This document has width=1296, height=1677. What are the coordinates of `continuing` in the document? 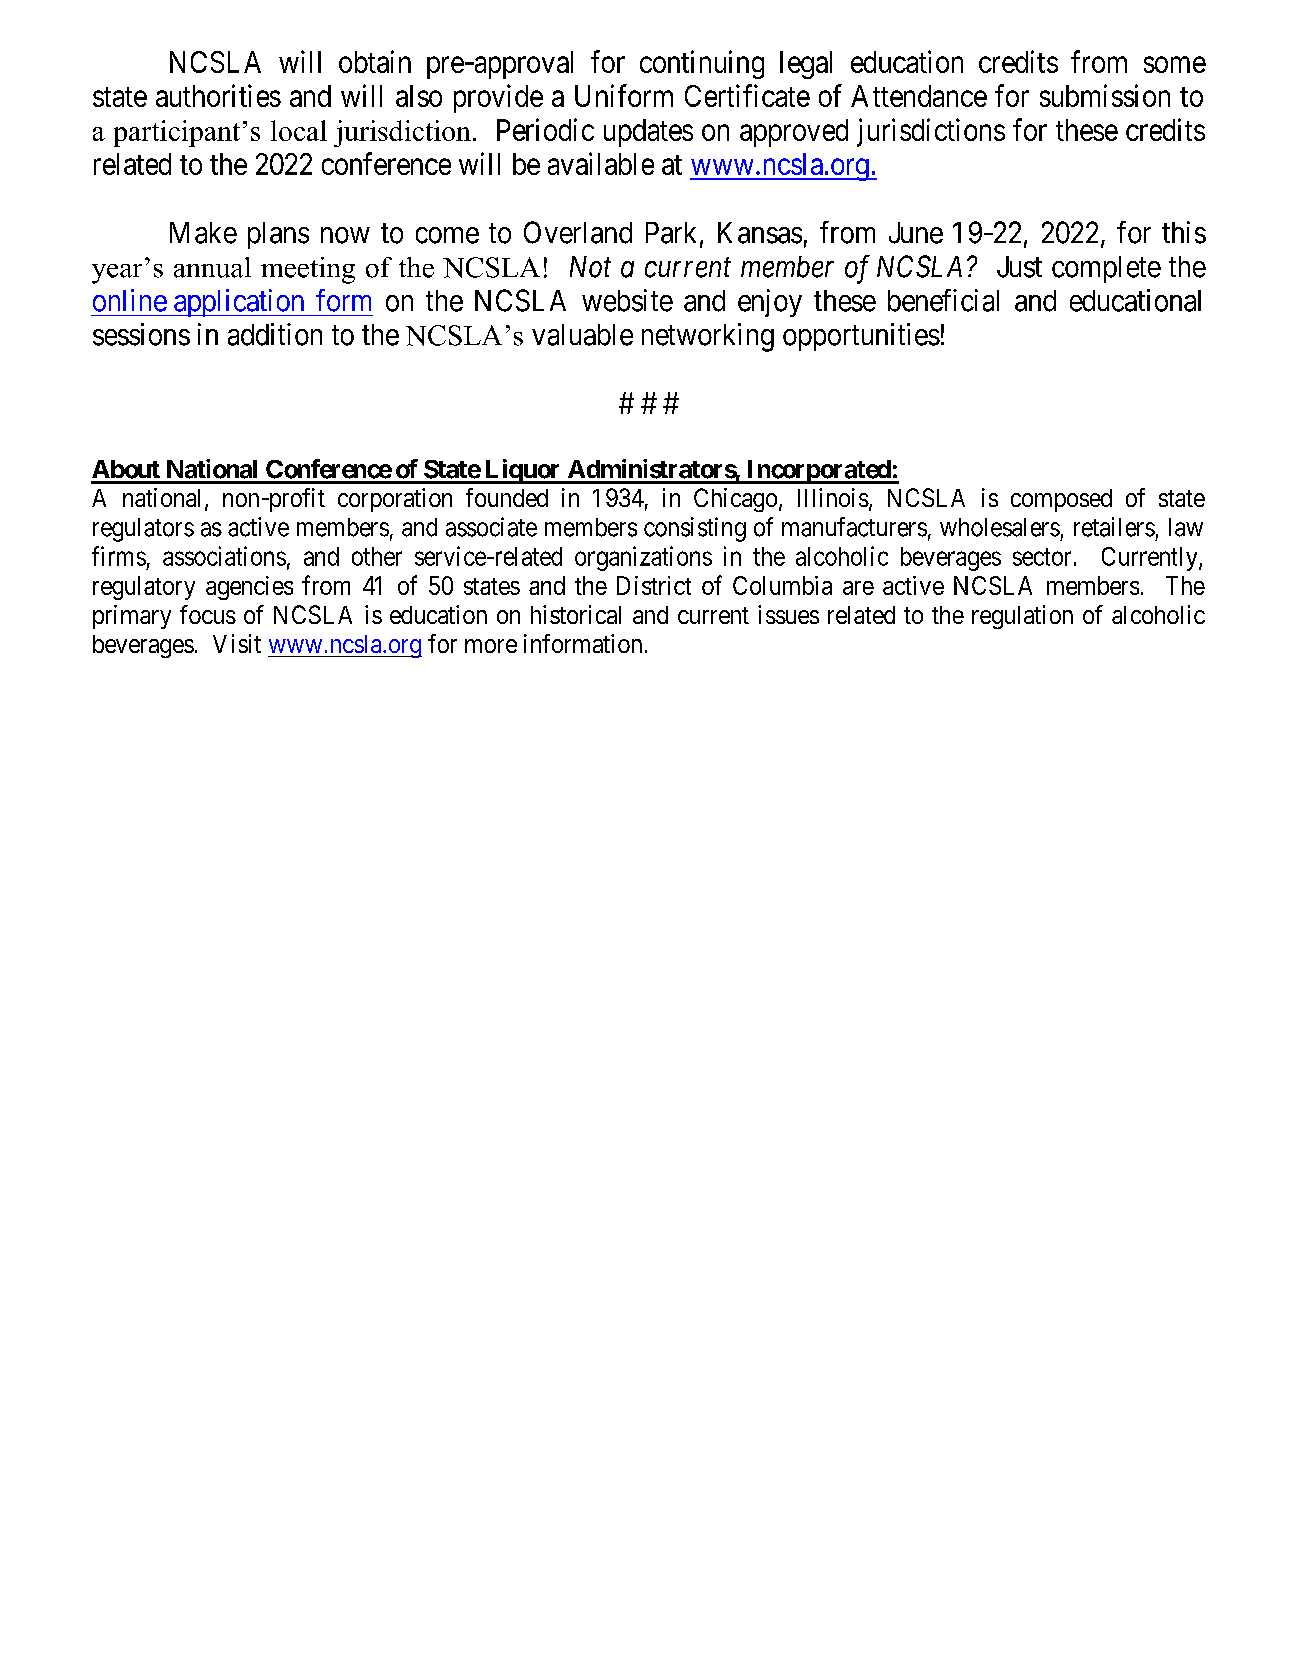 It's located at (702, 64).
